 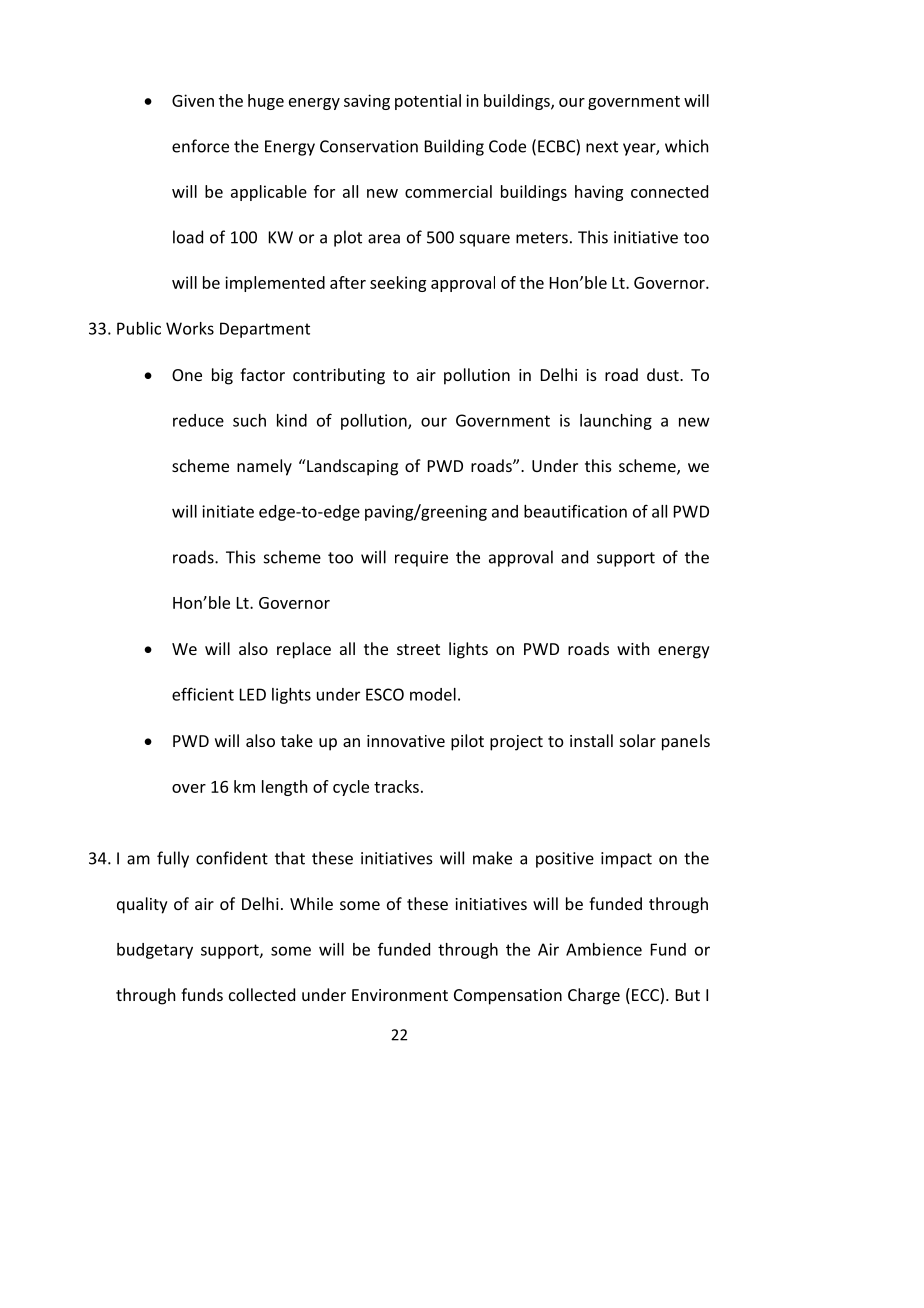 What do you see at coordinates (155, 951) in the screenshot?
I see `budgetary` at bounding box center [155, 951].
